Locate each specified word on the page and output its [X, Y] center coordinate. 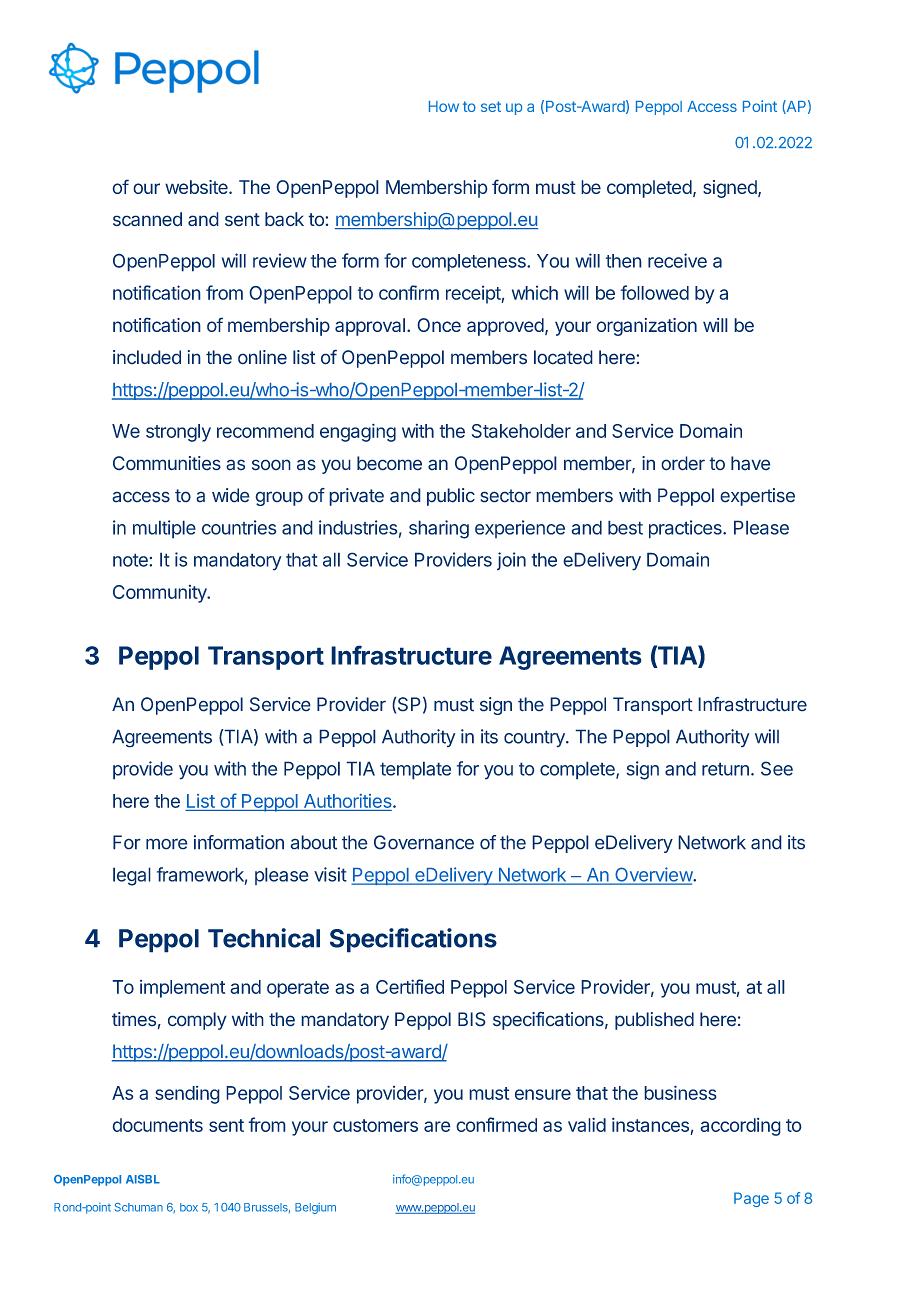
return [725, 769]
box [189, 1207]
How [444, 106]
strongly [178, 433]
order [683, 463]
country [535, 739]
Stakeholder [521, 431]
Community [161, 594]
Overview [653, 875]
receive [677, 260]
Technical [264, 938]
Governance [424, 842]
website [197, 187]
